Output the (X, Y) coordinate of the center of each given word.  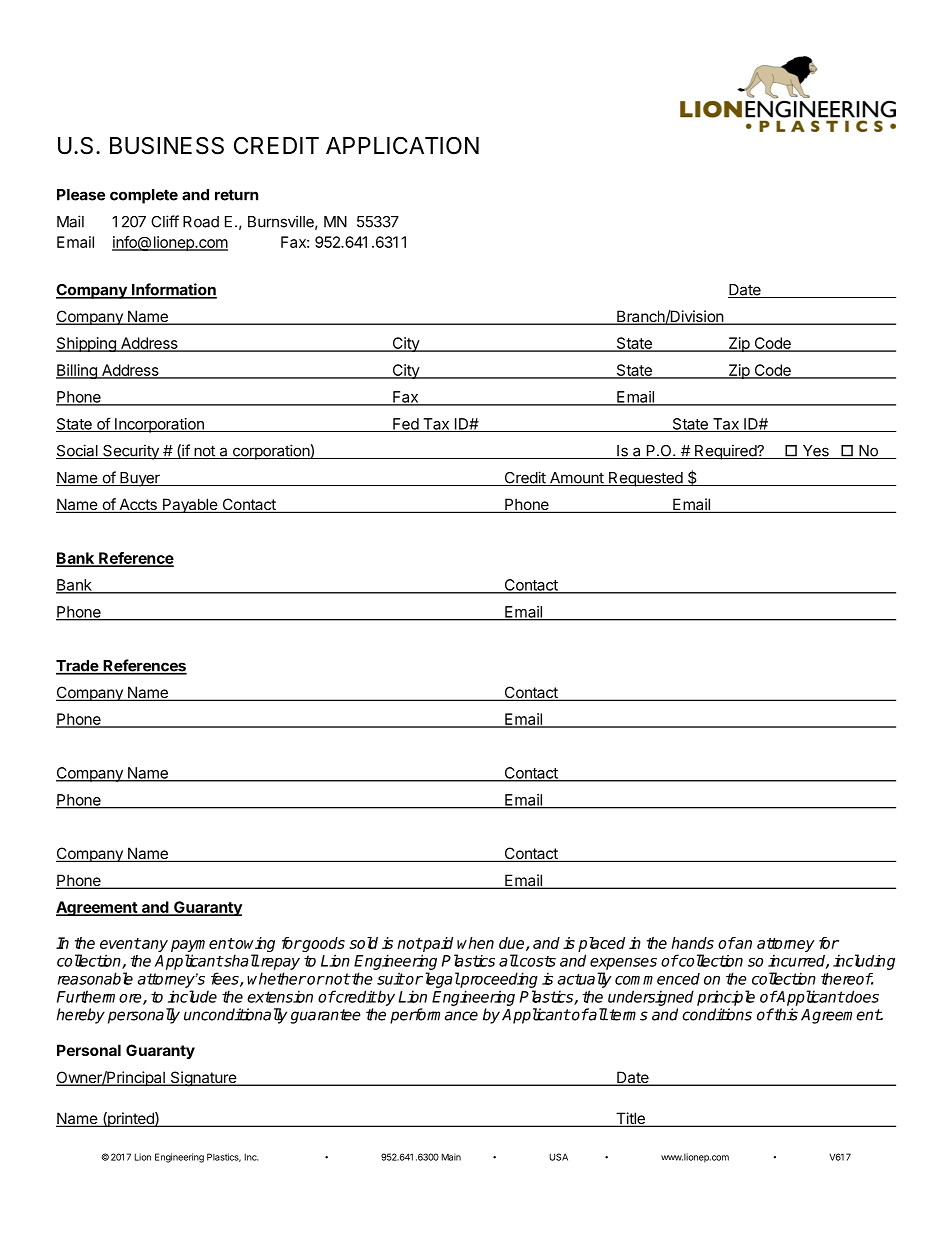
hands (692, 943)
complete (144, 196)
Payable (190, 505)
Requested (646, 479)
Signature (203, 1079)
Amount (577, 479)
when (475, 943)
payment (202, 945)
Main (451, 1157)
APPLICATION (402, 146)
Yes (815, 452)
